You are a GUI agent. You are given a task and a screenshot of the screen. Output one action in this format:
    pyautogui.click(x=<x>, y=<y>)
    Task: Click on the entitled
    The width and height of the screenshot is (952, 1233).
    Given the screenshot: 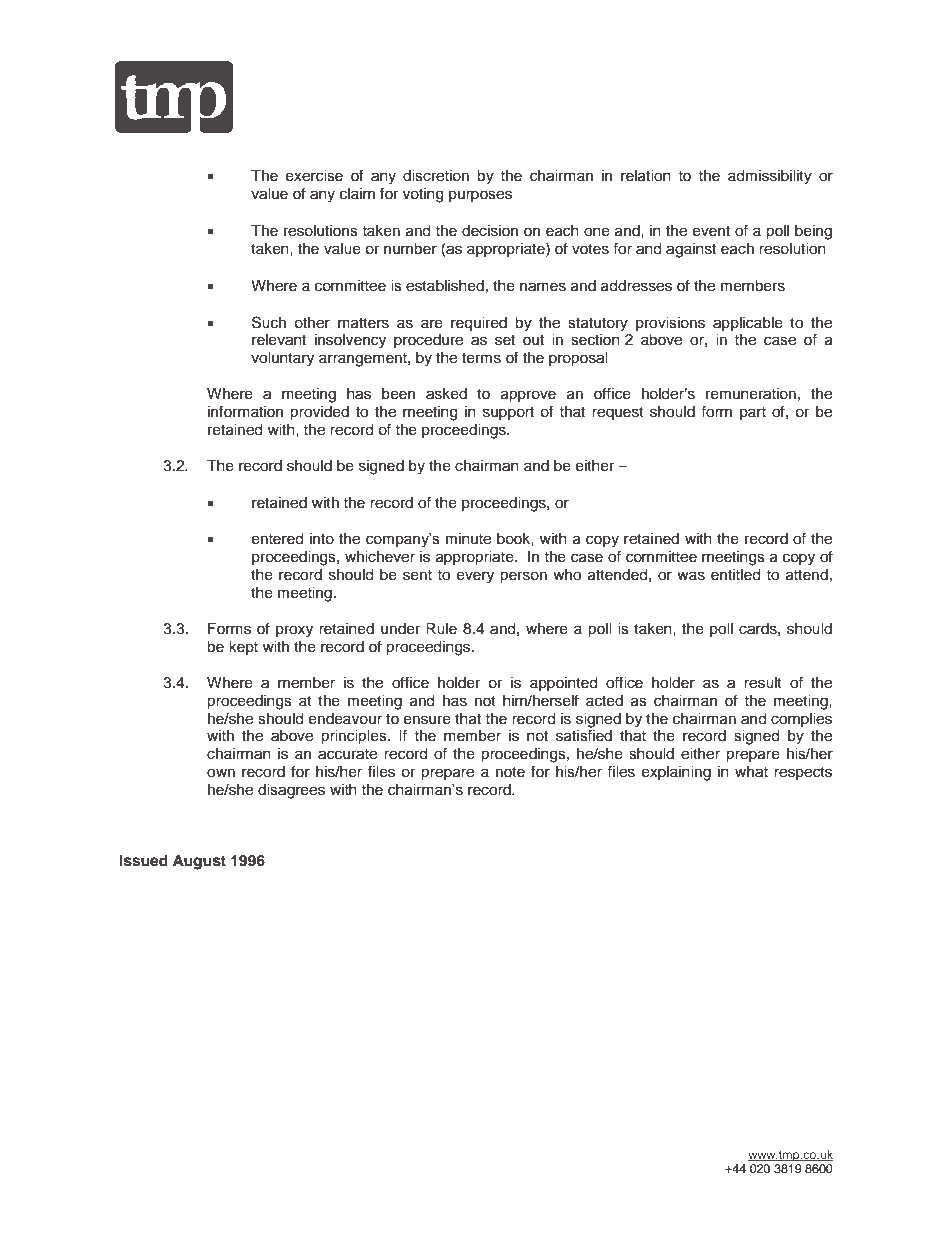 What is the action you would take?
    pyautogui.click(x=735, y=575)
